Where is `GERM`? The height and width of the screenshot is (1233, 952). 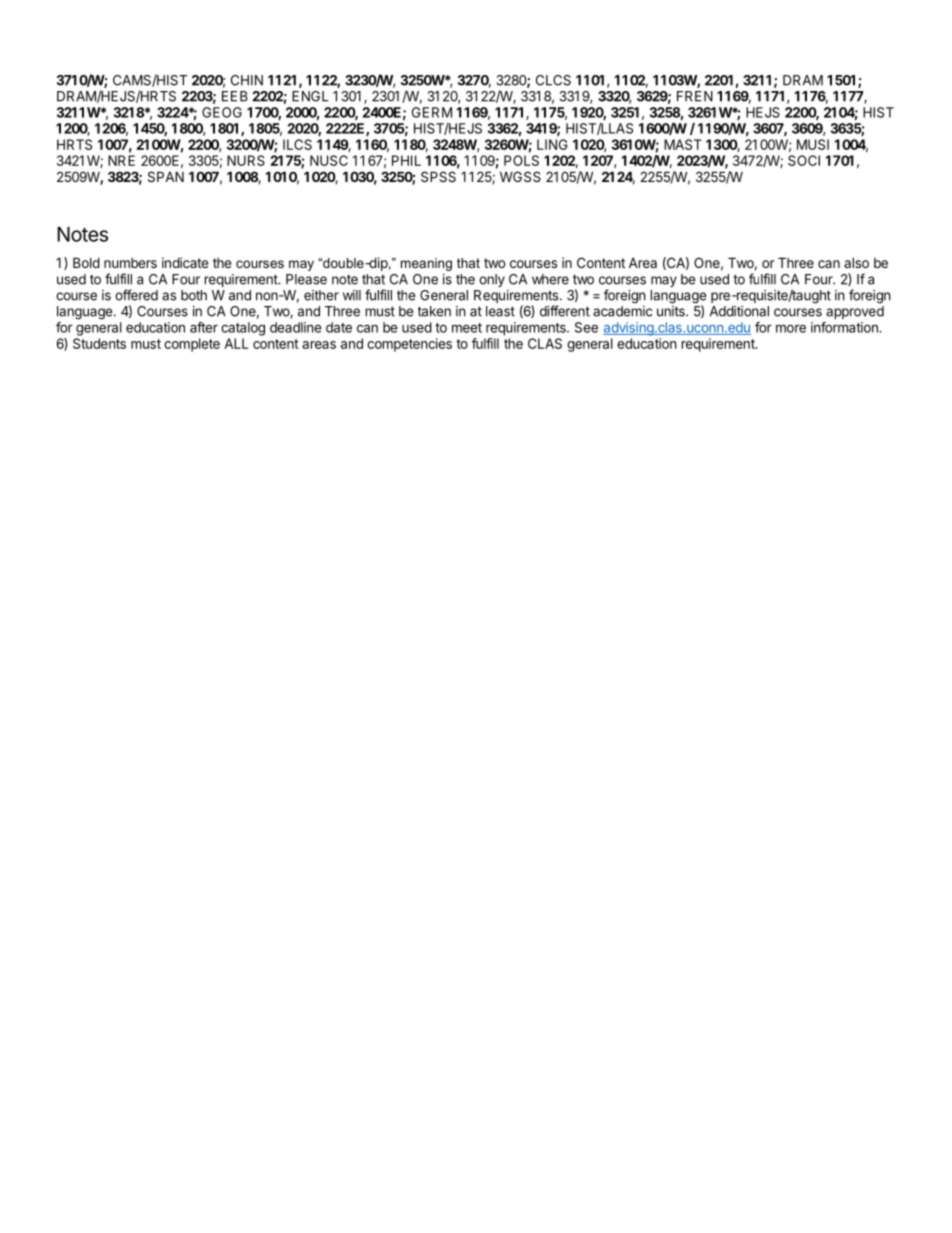 GERM is located at coordinates (432, 112).
